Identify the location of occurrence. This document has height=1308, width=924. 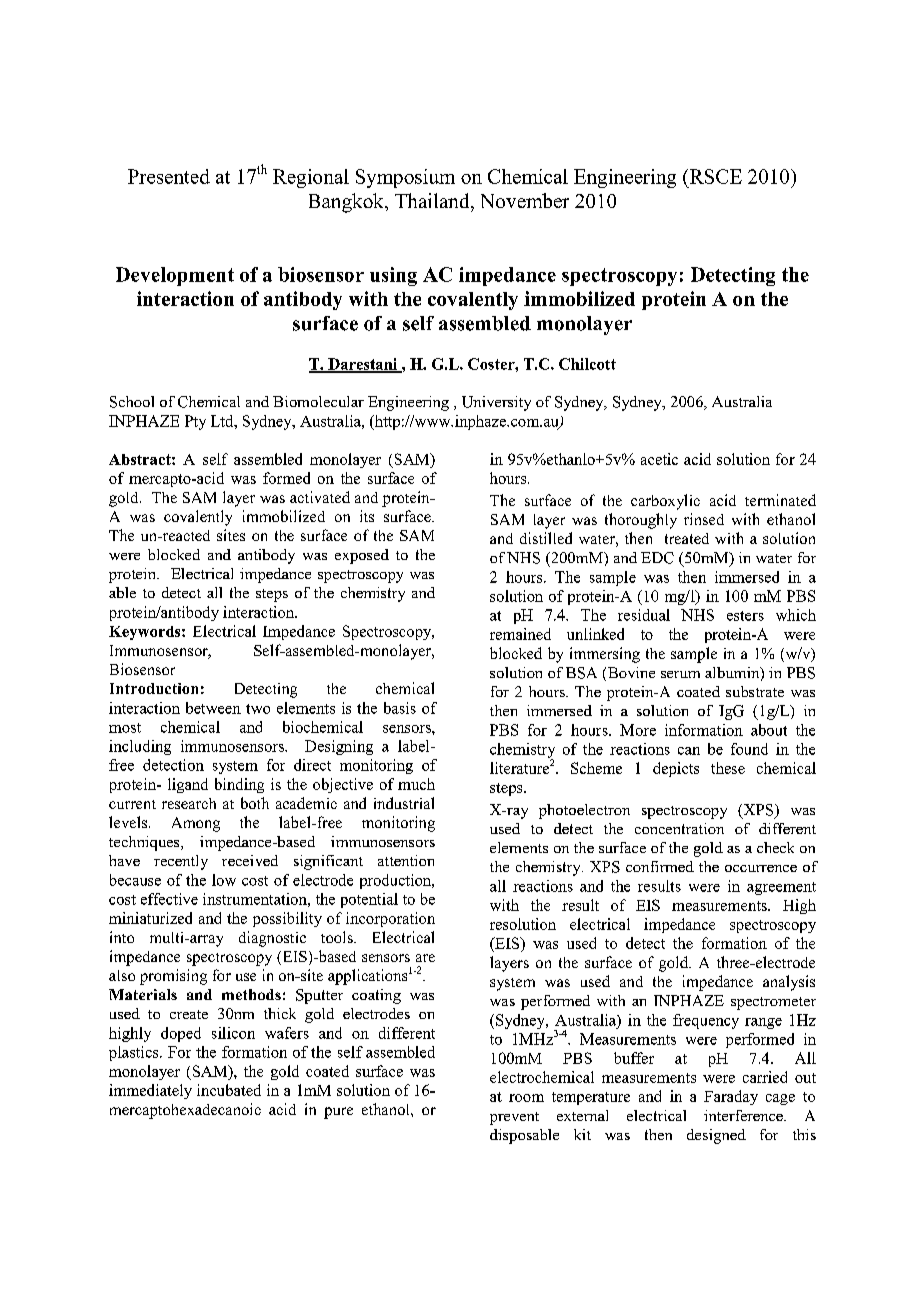
(761, 868).
